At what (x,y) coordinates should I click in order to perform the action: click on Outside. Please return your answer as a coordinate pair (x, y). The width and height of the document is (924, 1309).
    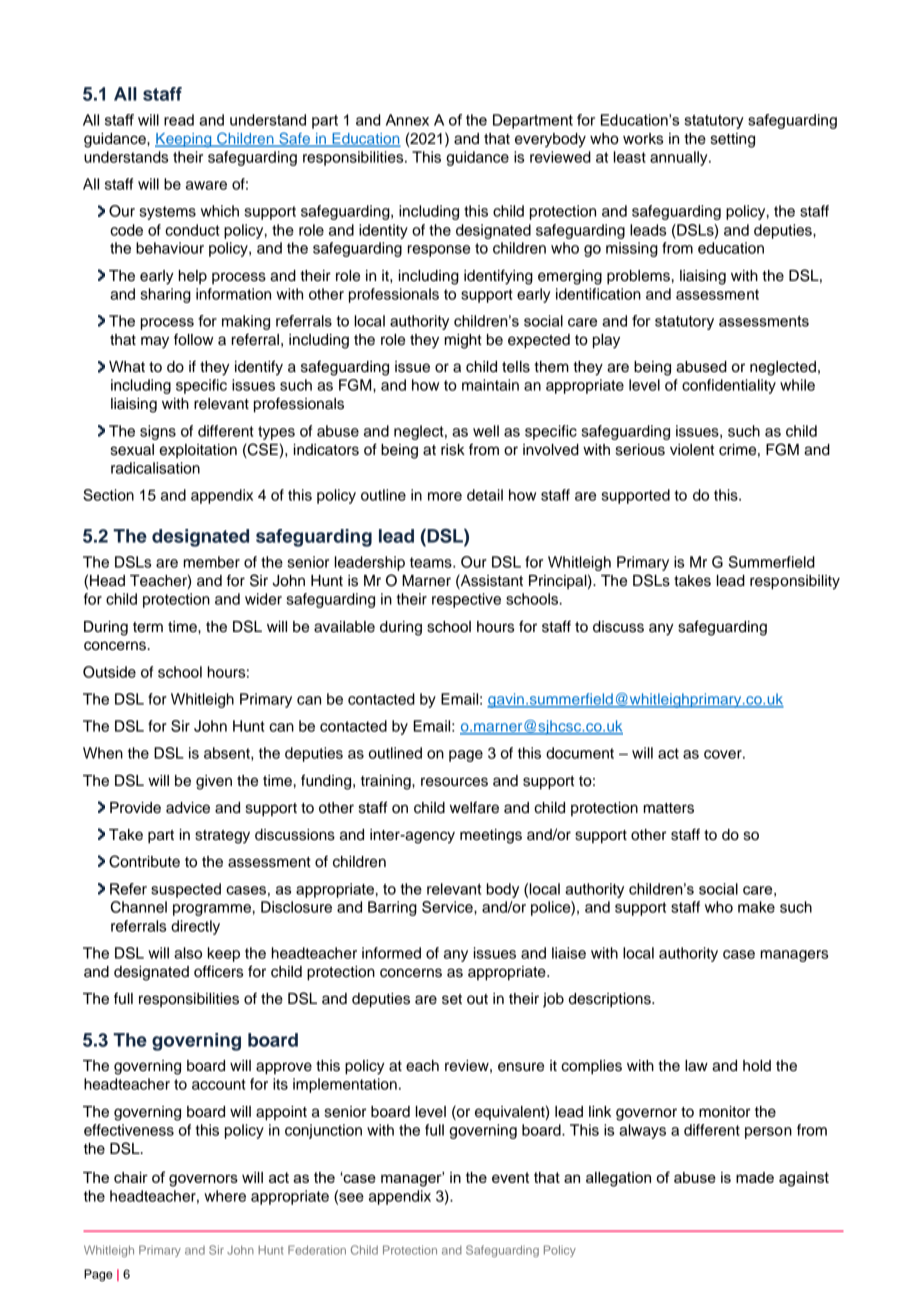
    Looking at the image, I should click on (109, 672).
